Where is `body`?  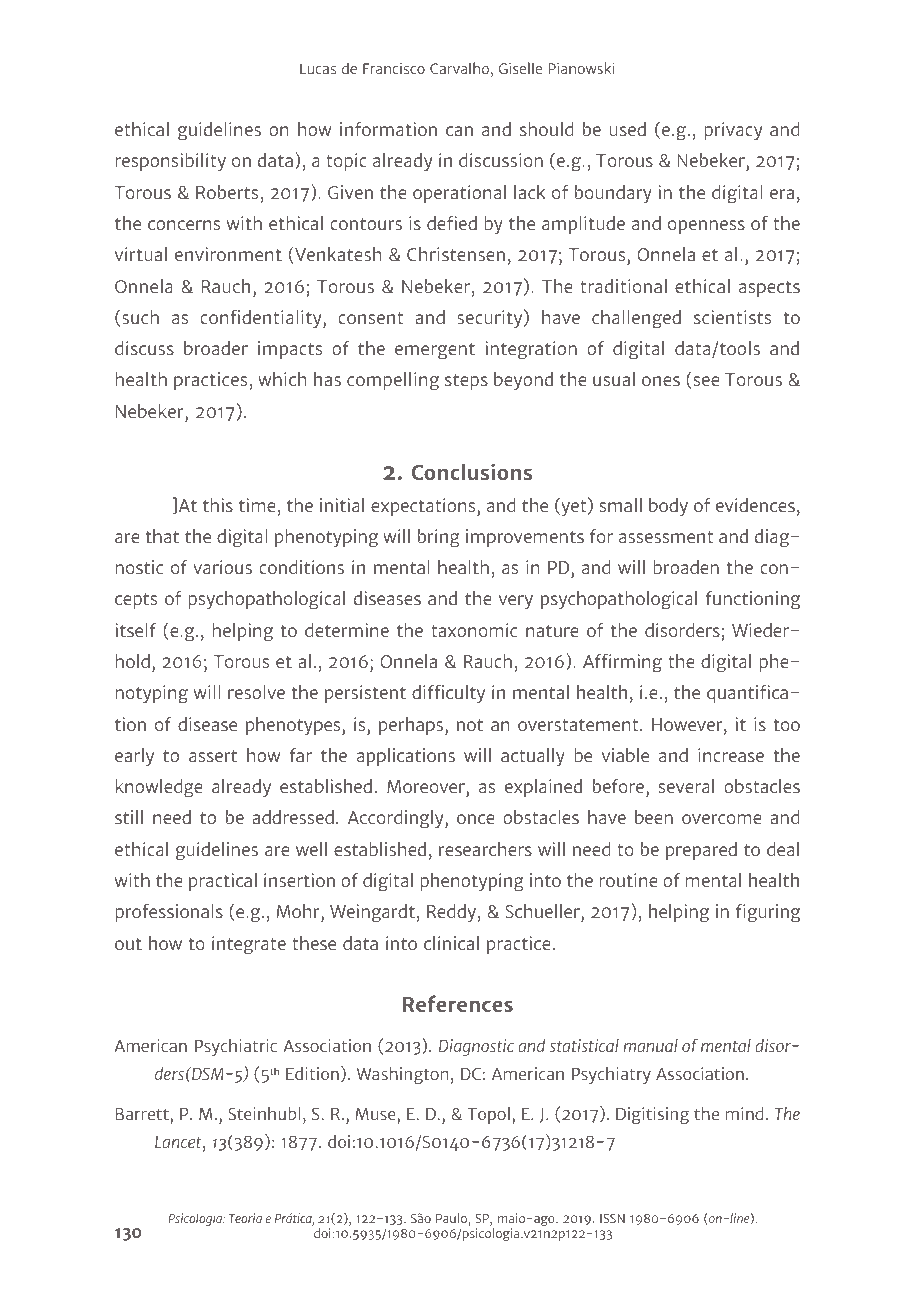 body is located at coordinates (668, 507).
